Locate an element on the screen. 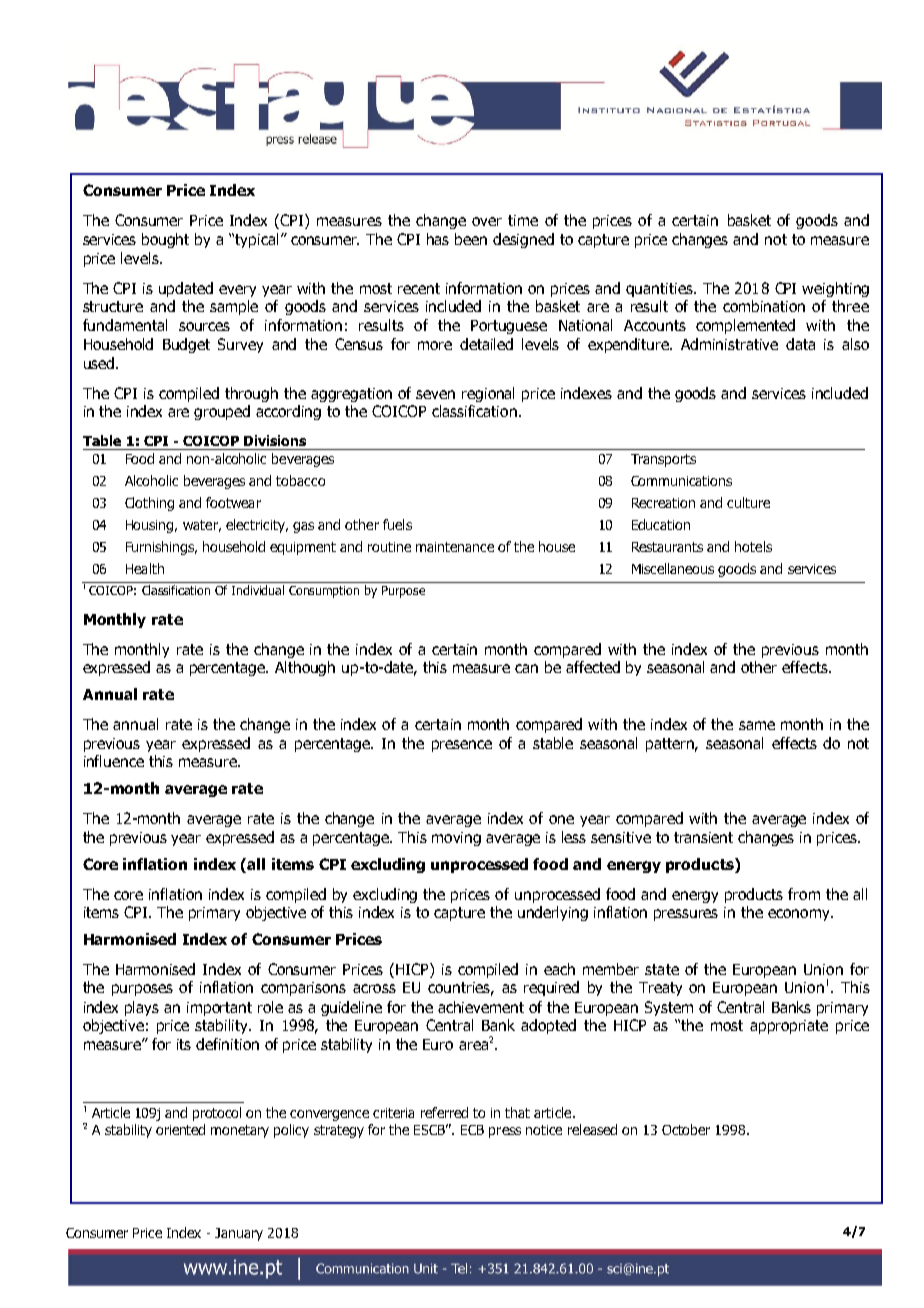 The image size is (924, 1308). been is located at coordinates (471, 239).
